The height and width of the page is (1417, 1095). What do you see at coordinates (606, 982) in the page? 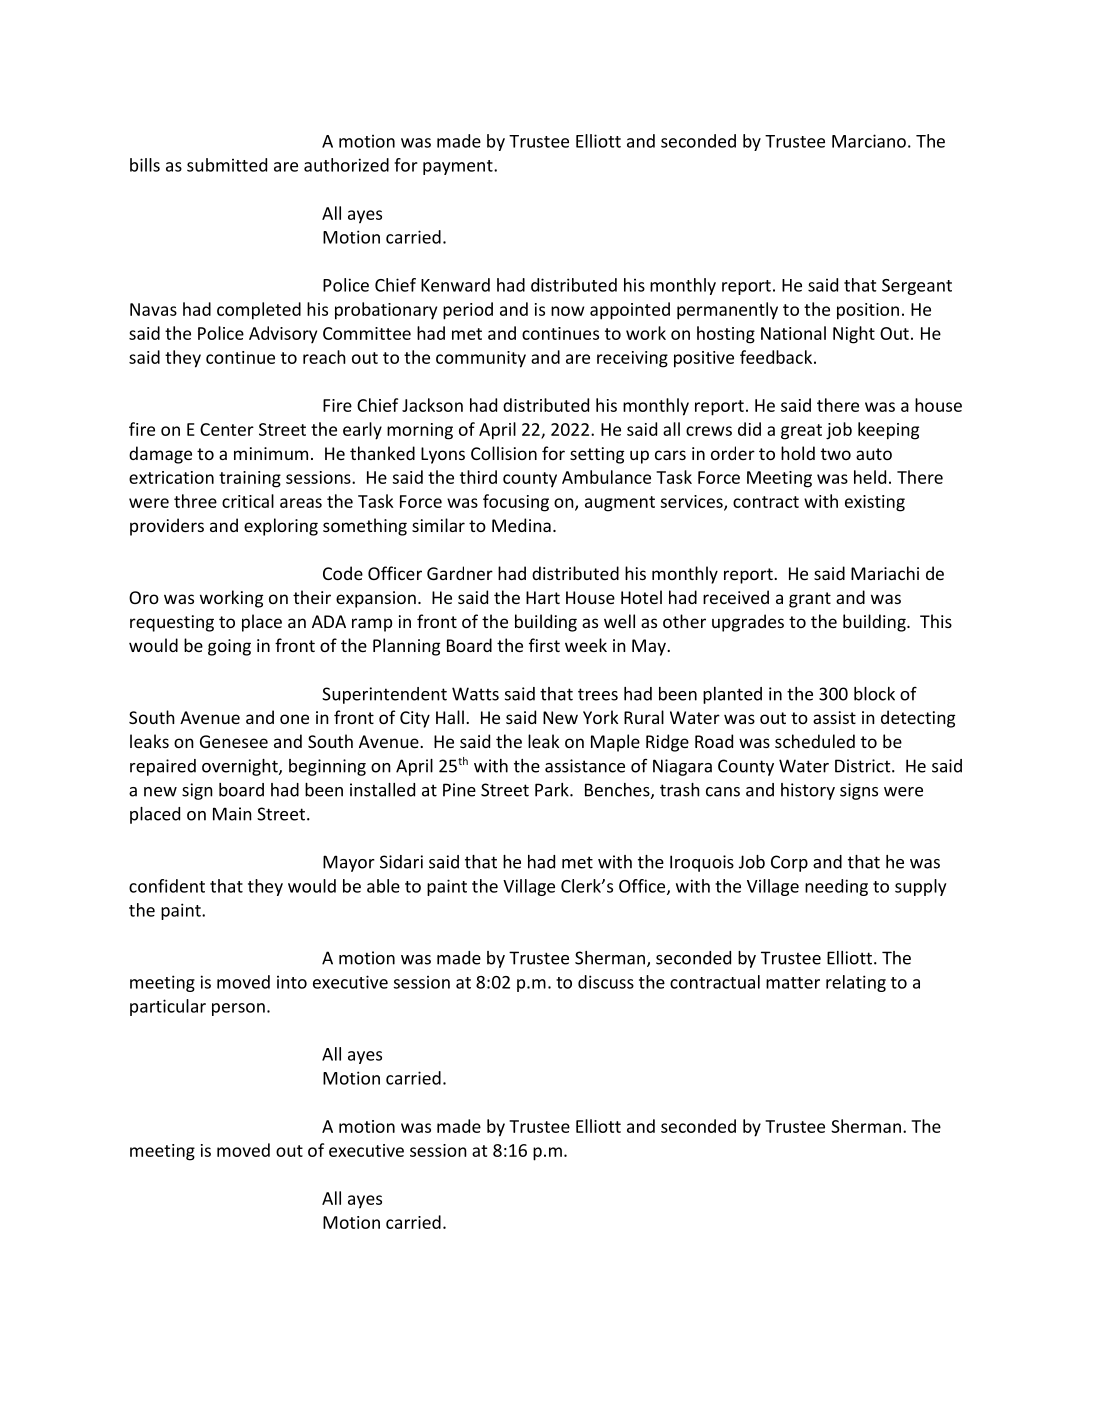
I see `discuss` at bounding box center [606, 982].
